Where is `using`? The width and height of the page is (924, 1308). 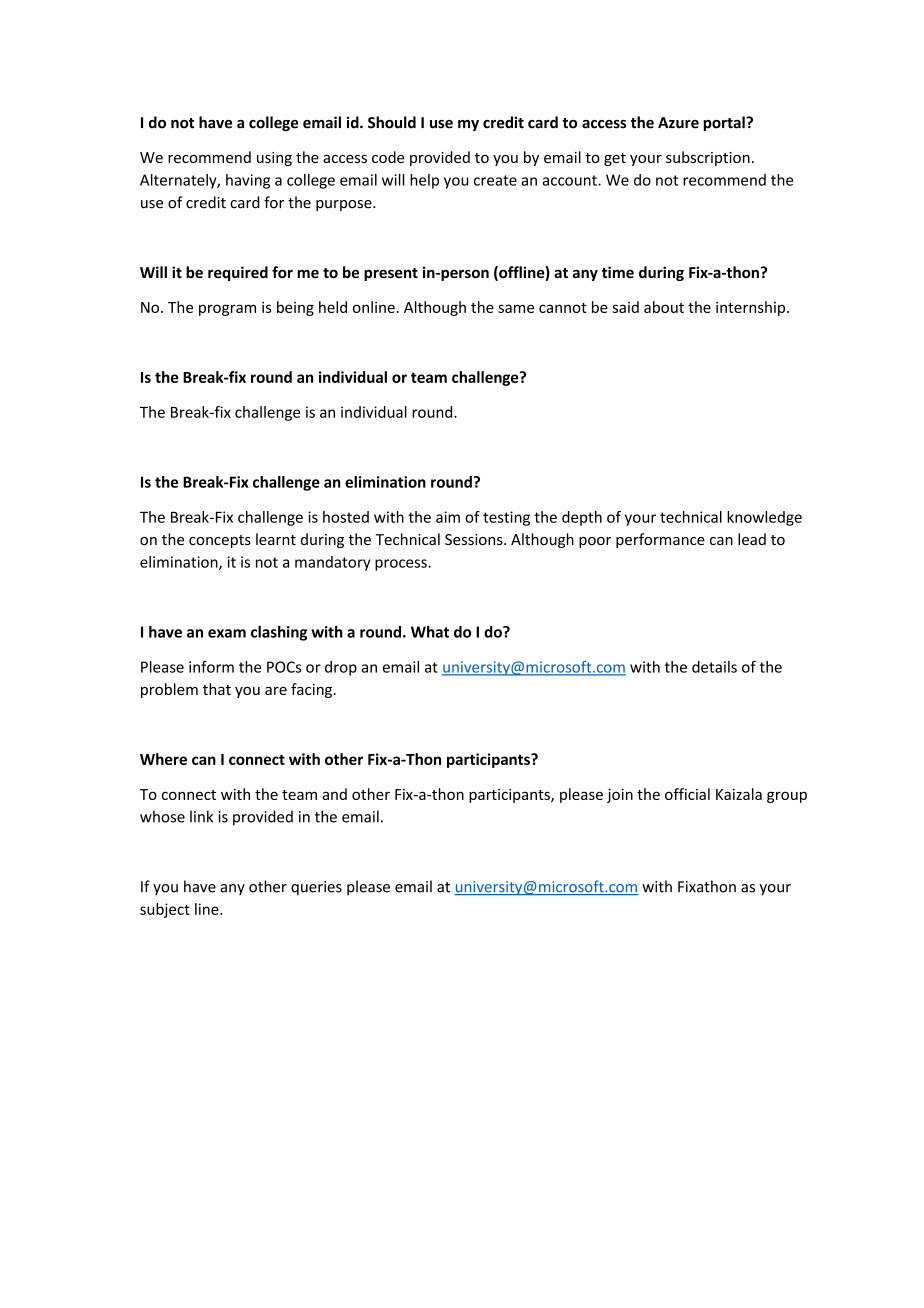
using is located at coordinates (274, 159).
